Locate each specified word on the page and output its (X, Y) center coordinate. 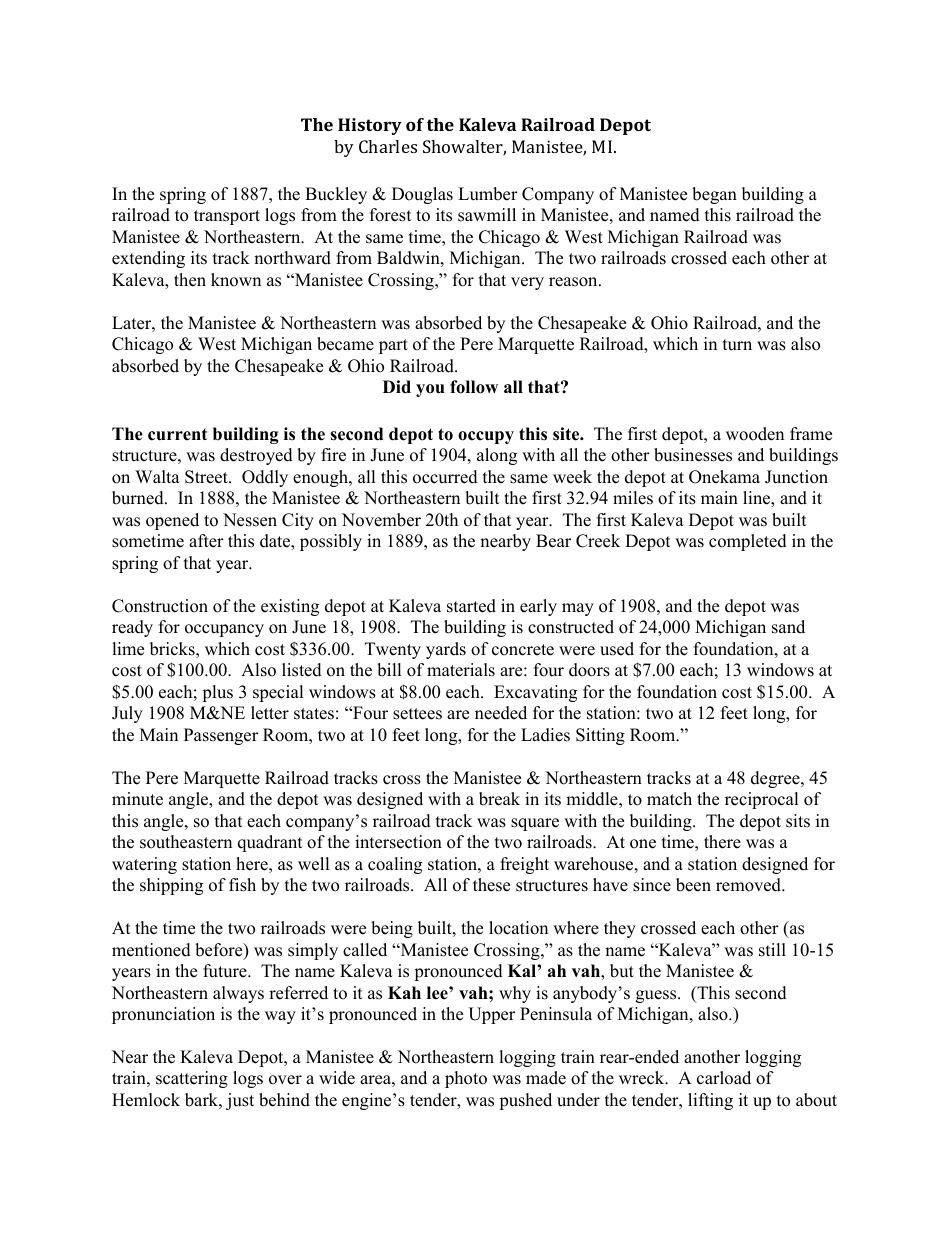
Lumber (488, 194)
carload (724, 1078)
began (714, 195)
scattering (192, 1079)
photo (466, 1079)
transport (227, 217)
